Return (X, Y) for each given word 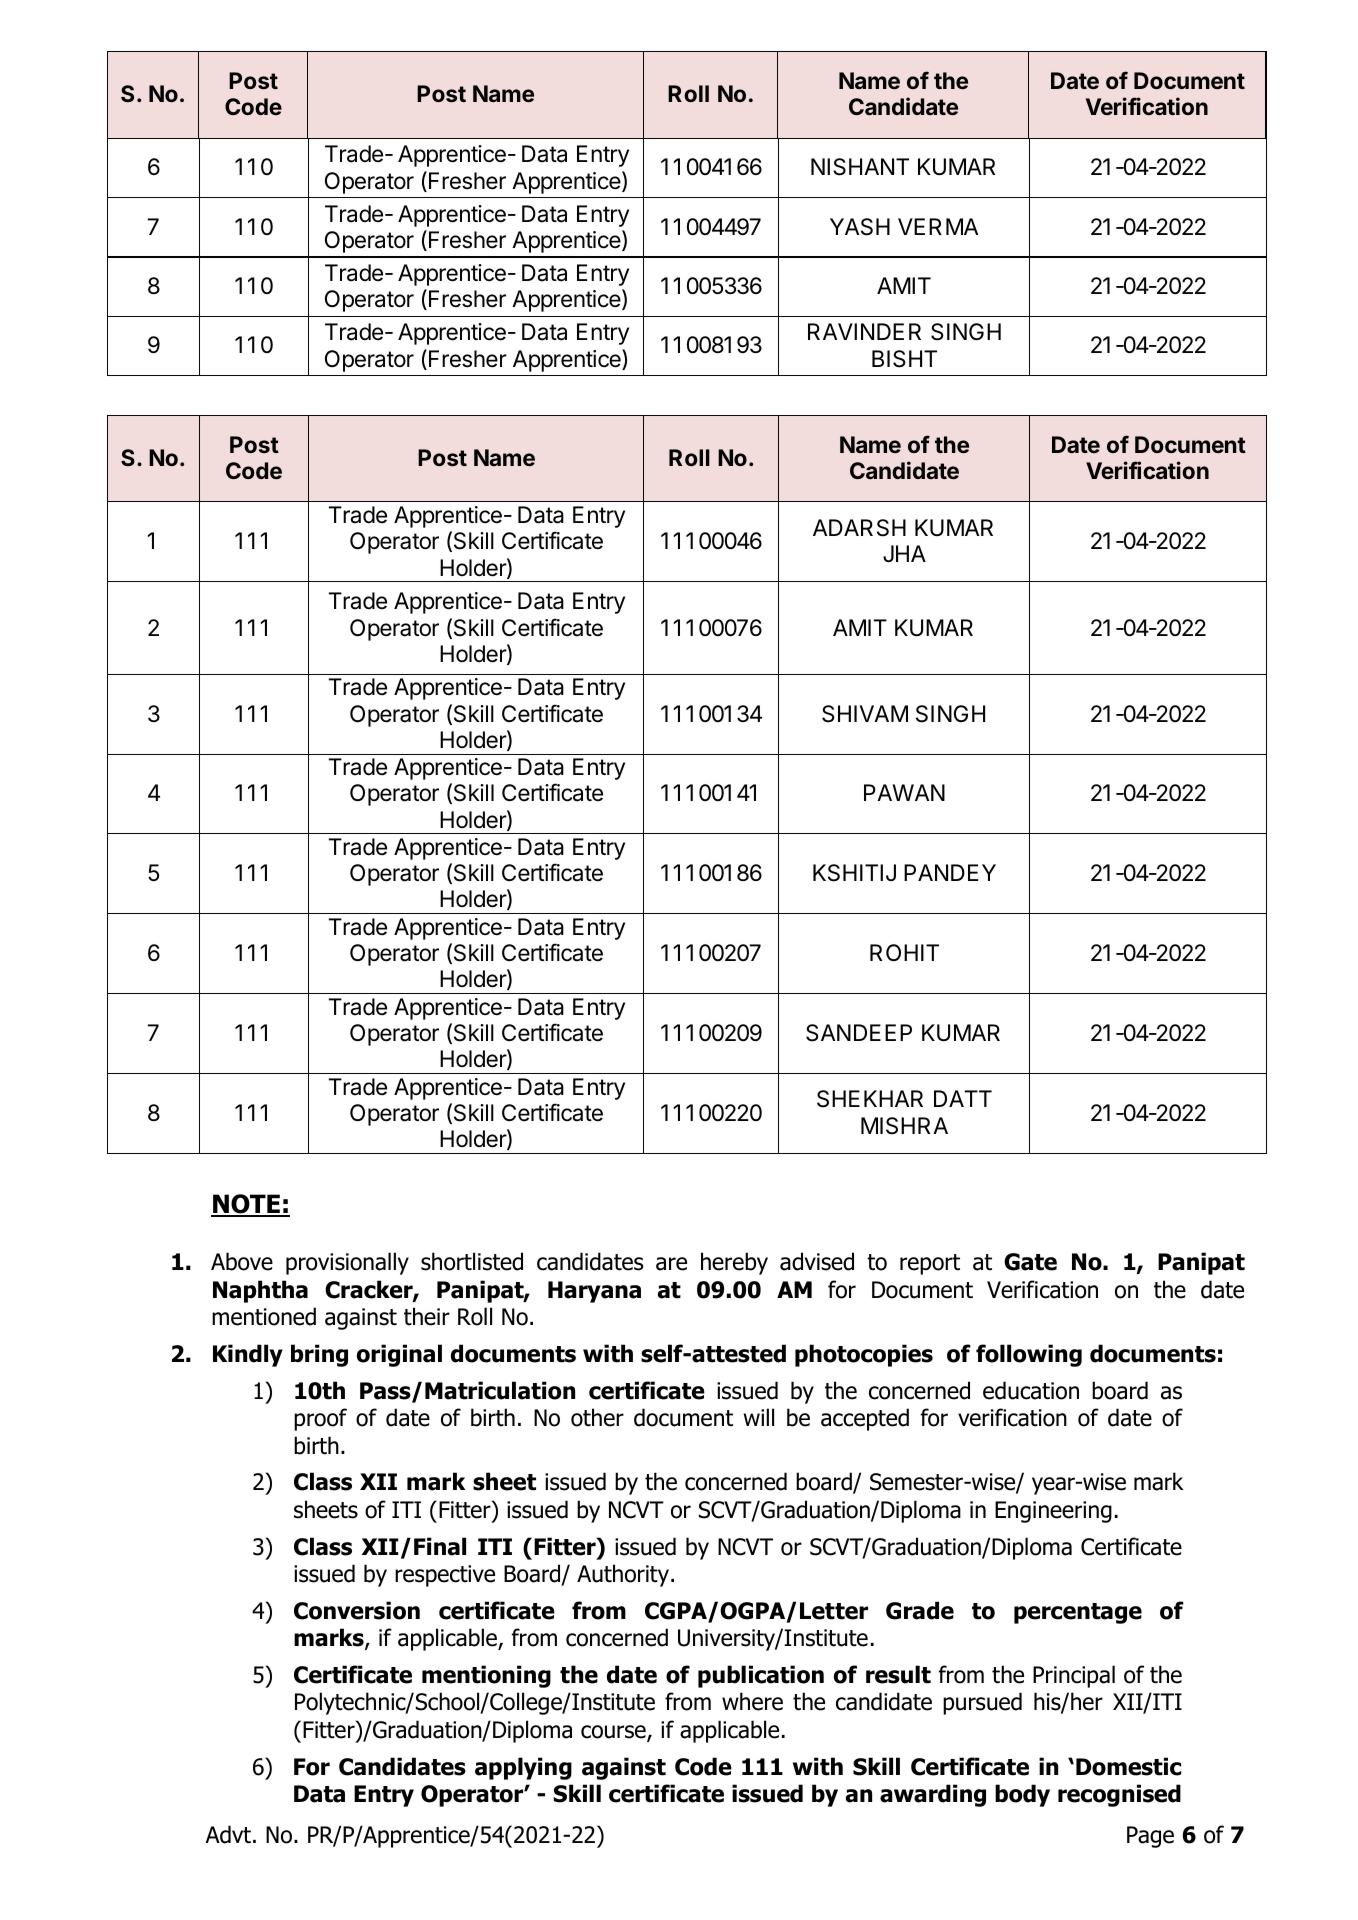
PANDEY (950, 872)
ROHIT (904, 952)
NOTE (246, 1205)
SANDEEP (859, 1033)
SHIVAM (865, 714)
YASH (860, 227)
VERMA (938, 226)
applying (523, 1768)
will (759, 1417)
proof (320, 1419)
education (1031, 1390)
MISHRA (904, 1126)
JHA (904, 553)
